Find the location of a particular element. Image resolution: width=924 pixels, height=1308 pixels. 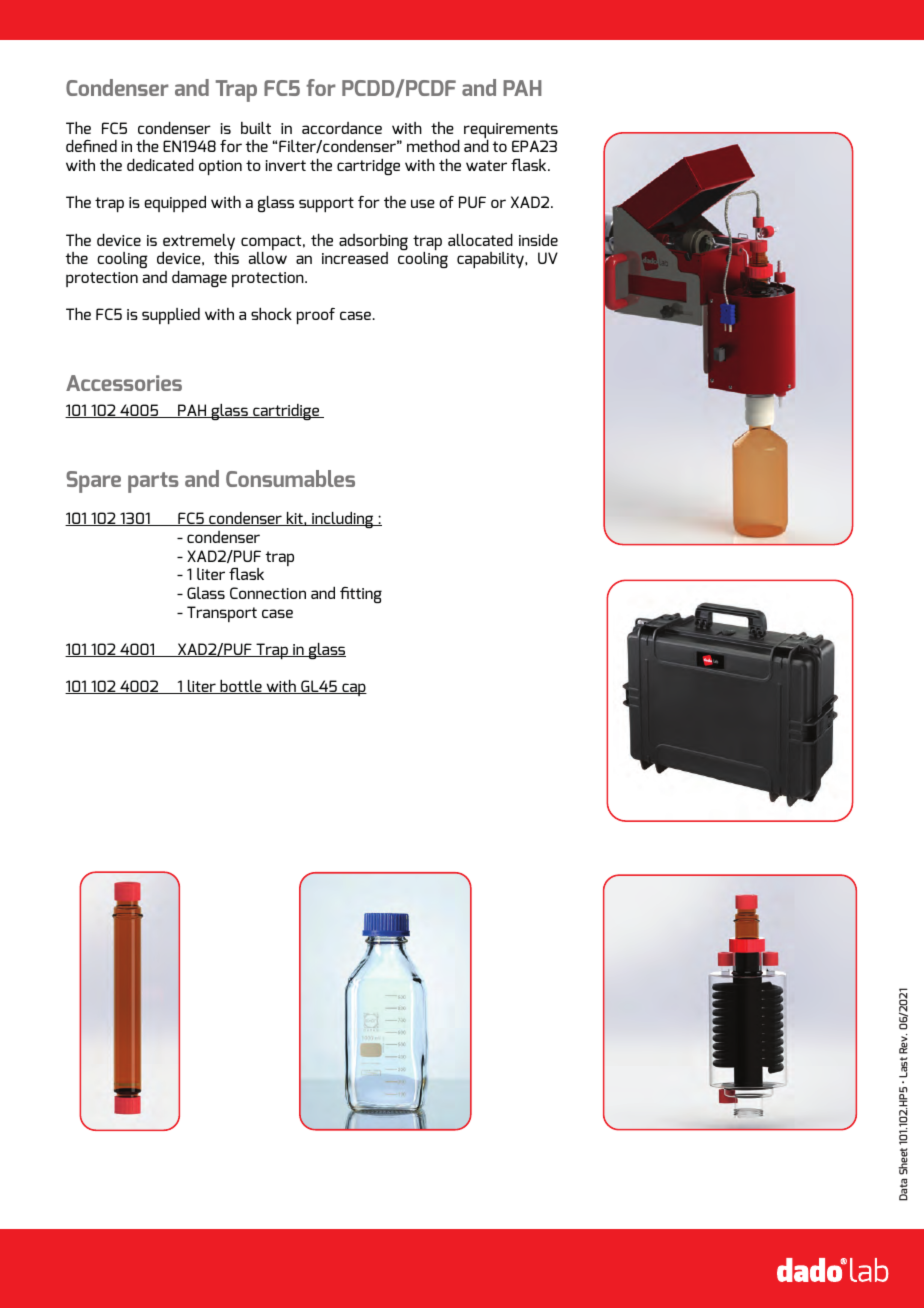

dedicated is located at coordinates (160, 164).
